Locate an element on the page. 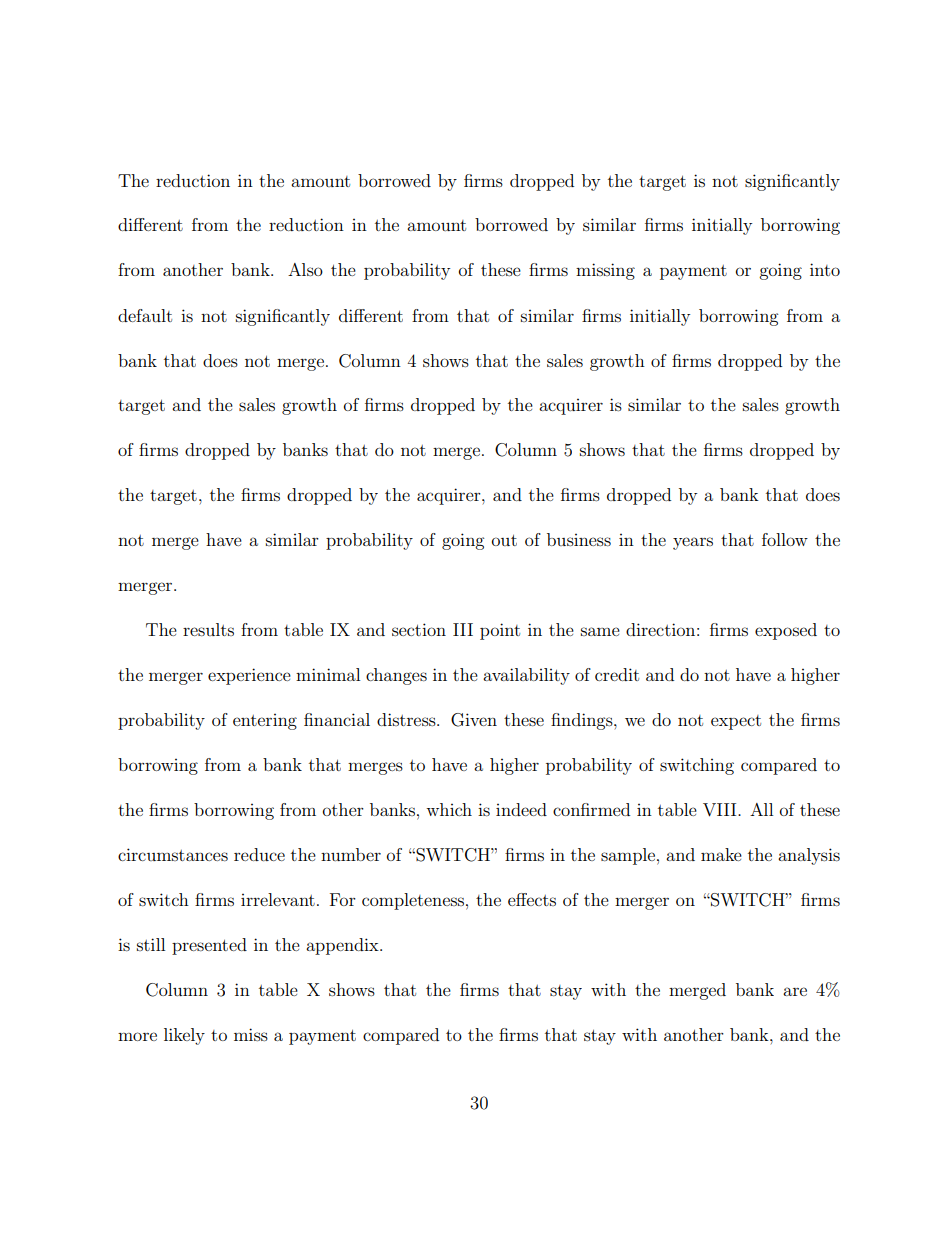  Also is located at coordinates (305, 269).
